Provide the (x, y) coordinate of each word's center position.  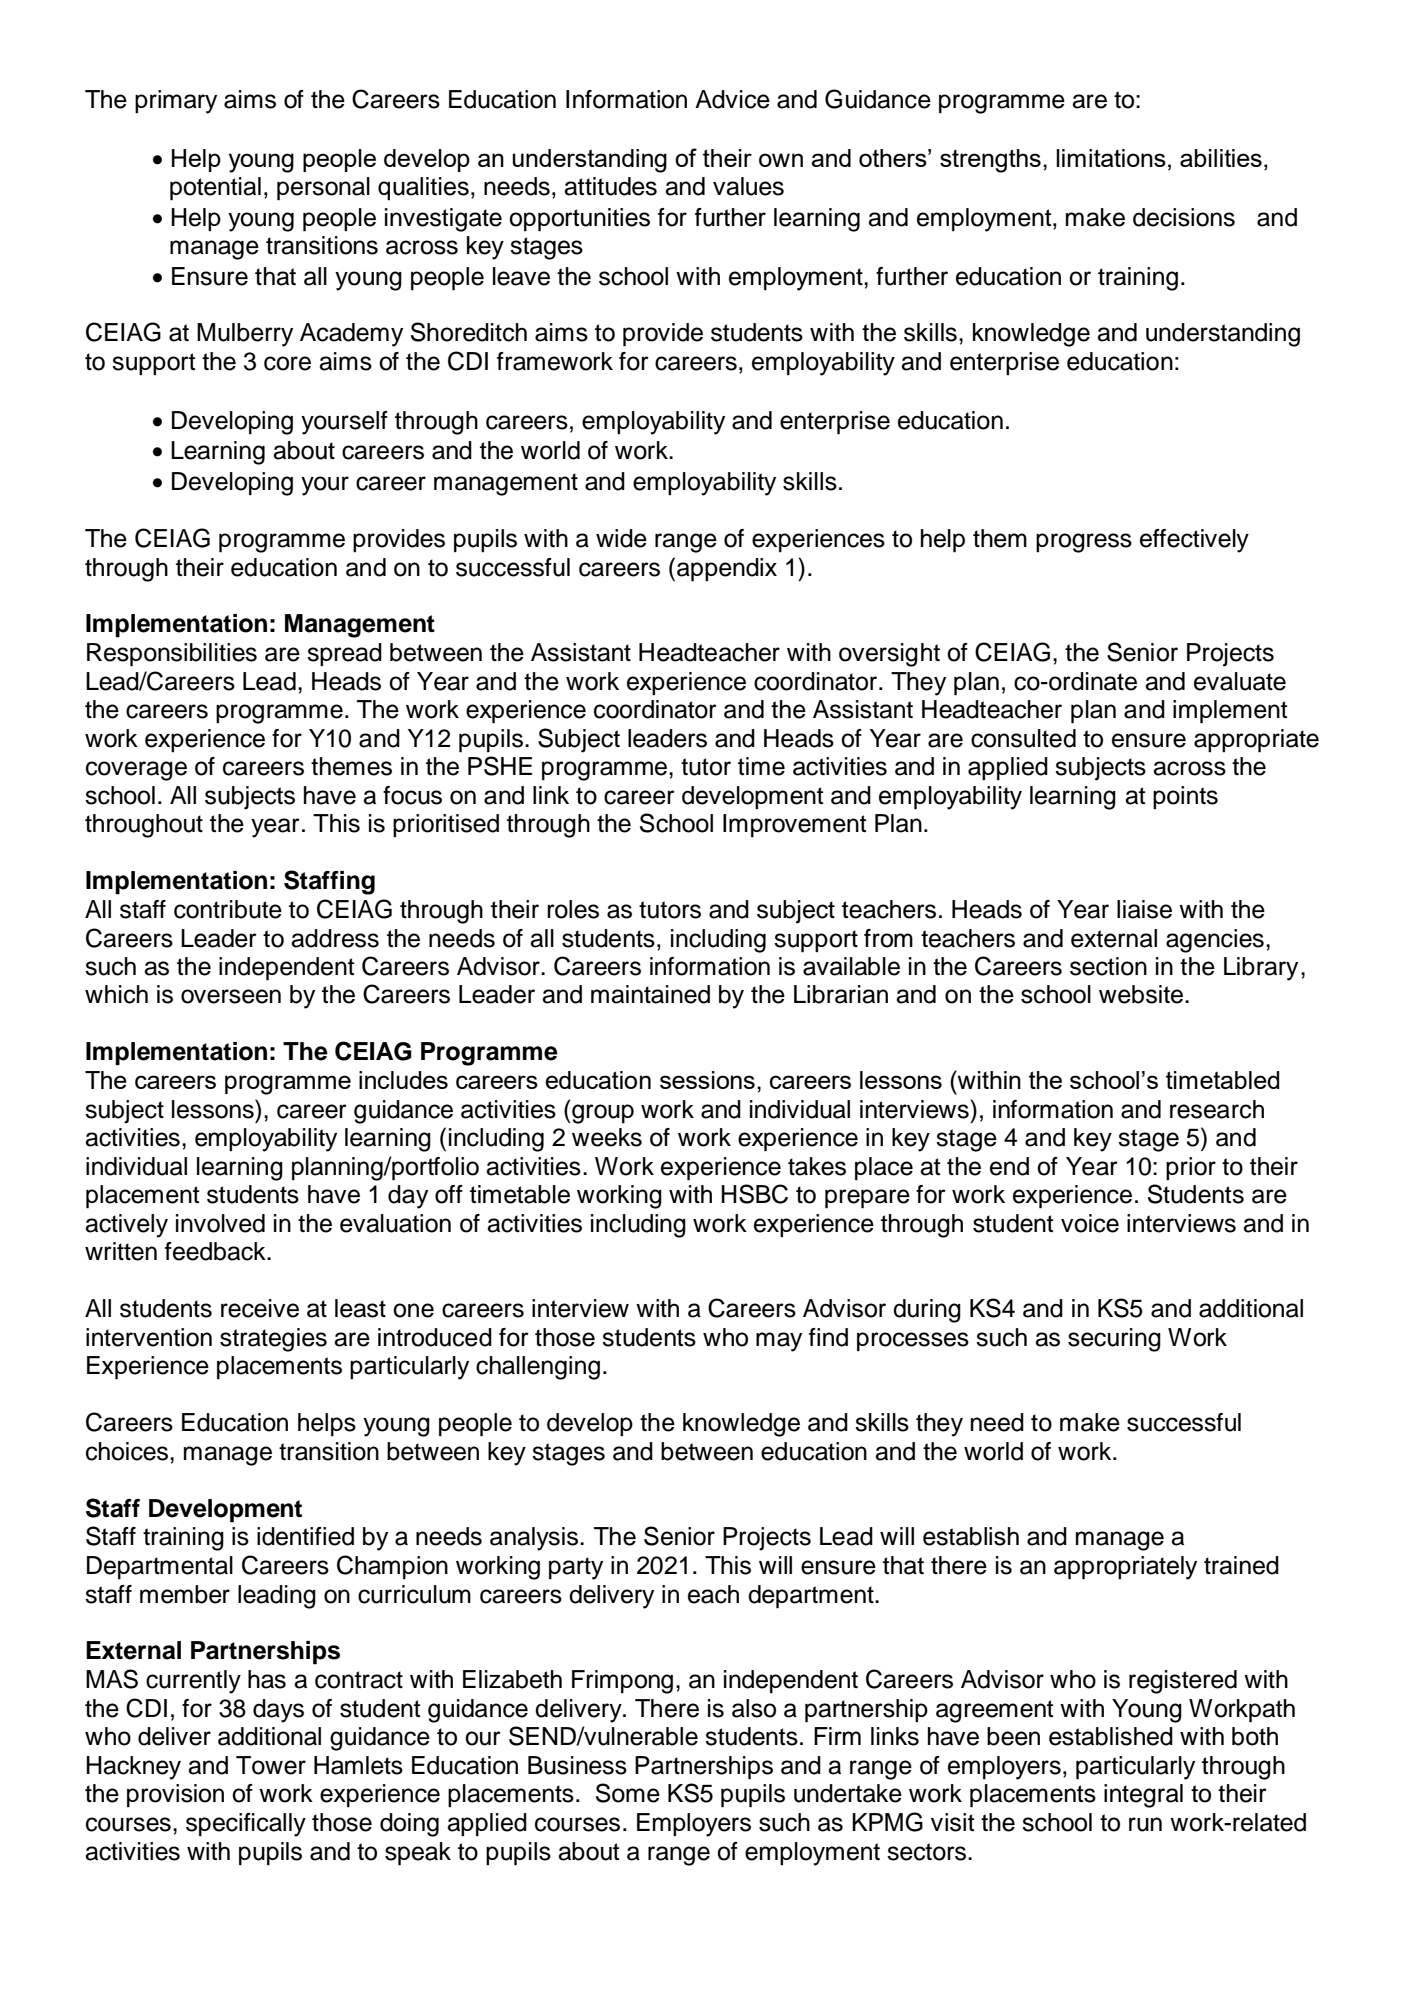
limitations (1111, 158)
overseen (231, 996)
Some (628, 1793)
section (1108, 966)
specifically (246, 1825)
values (748, 186)
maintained (650, 994)
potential (215, 189)
